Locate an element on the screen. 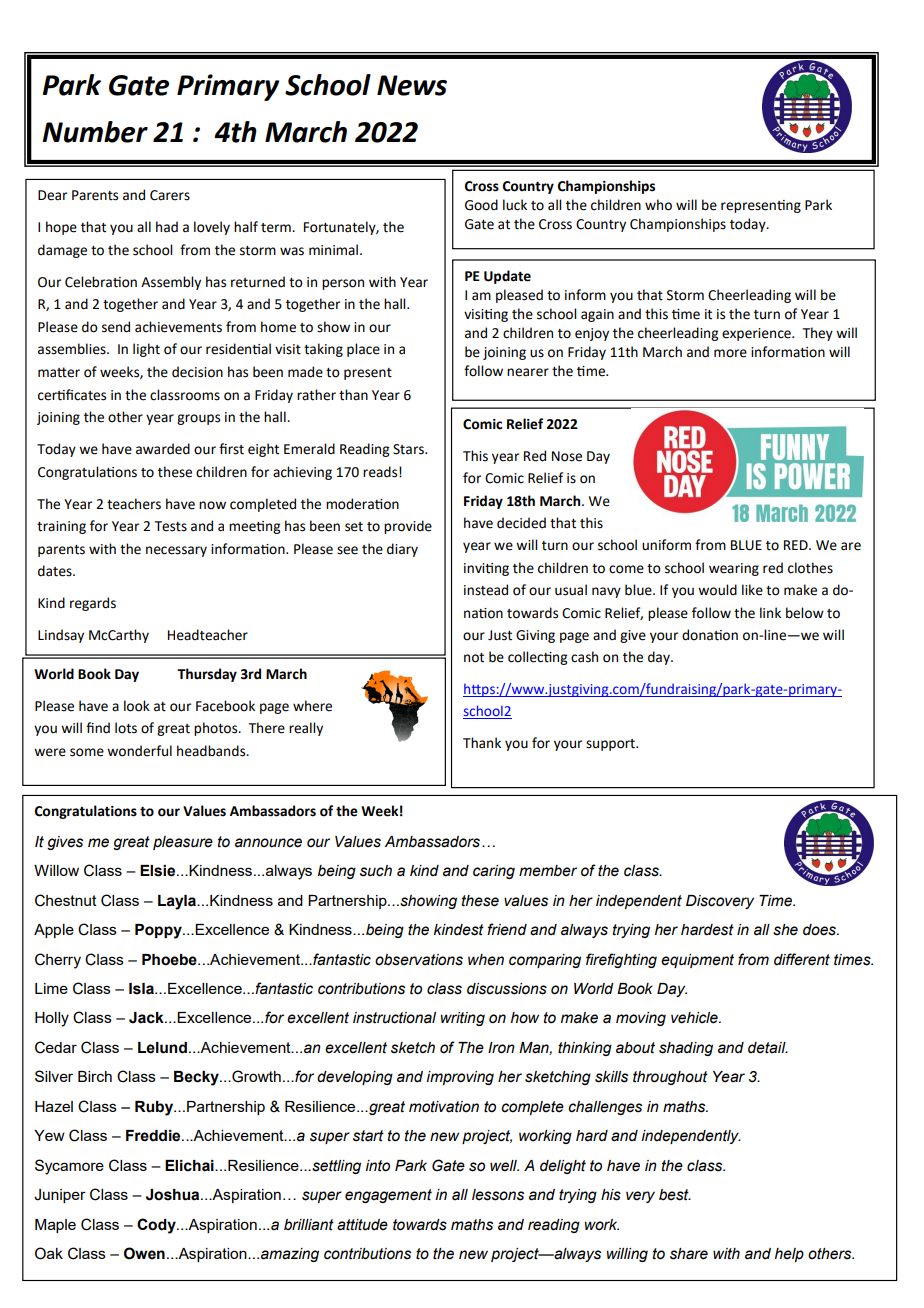 The image size is (924, 1308). not is located at coordinates (474, 658).
